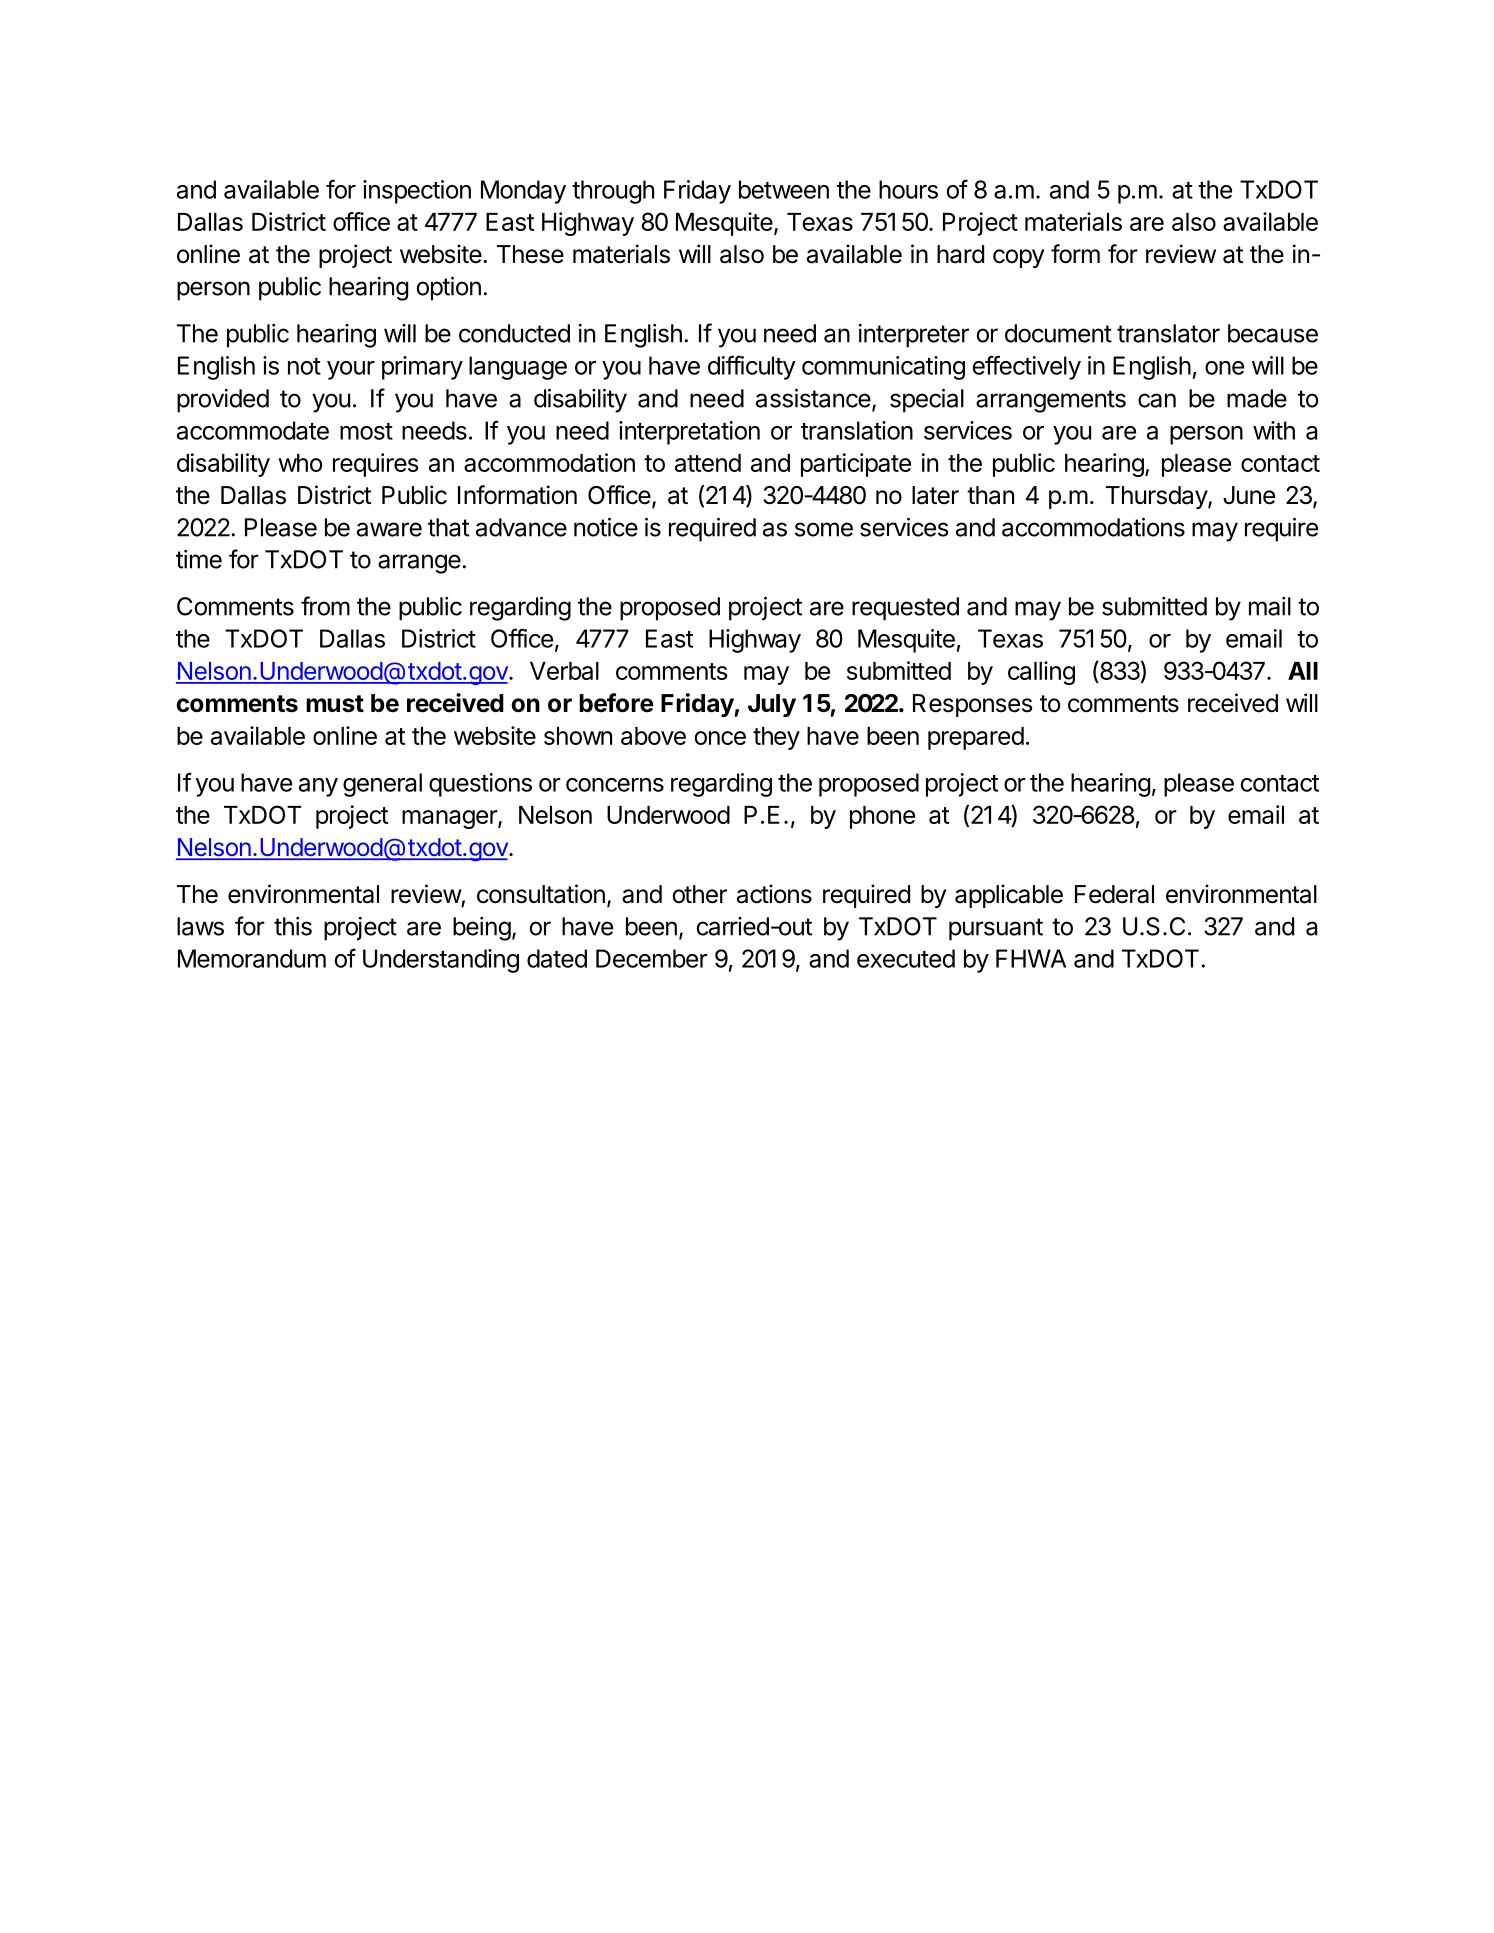  Describe the element at coordinates (351, 370) in the document. I see `your` at that location.
